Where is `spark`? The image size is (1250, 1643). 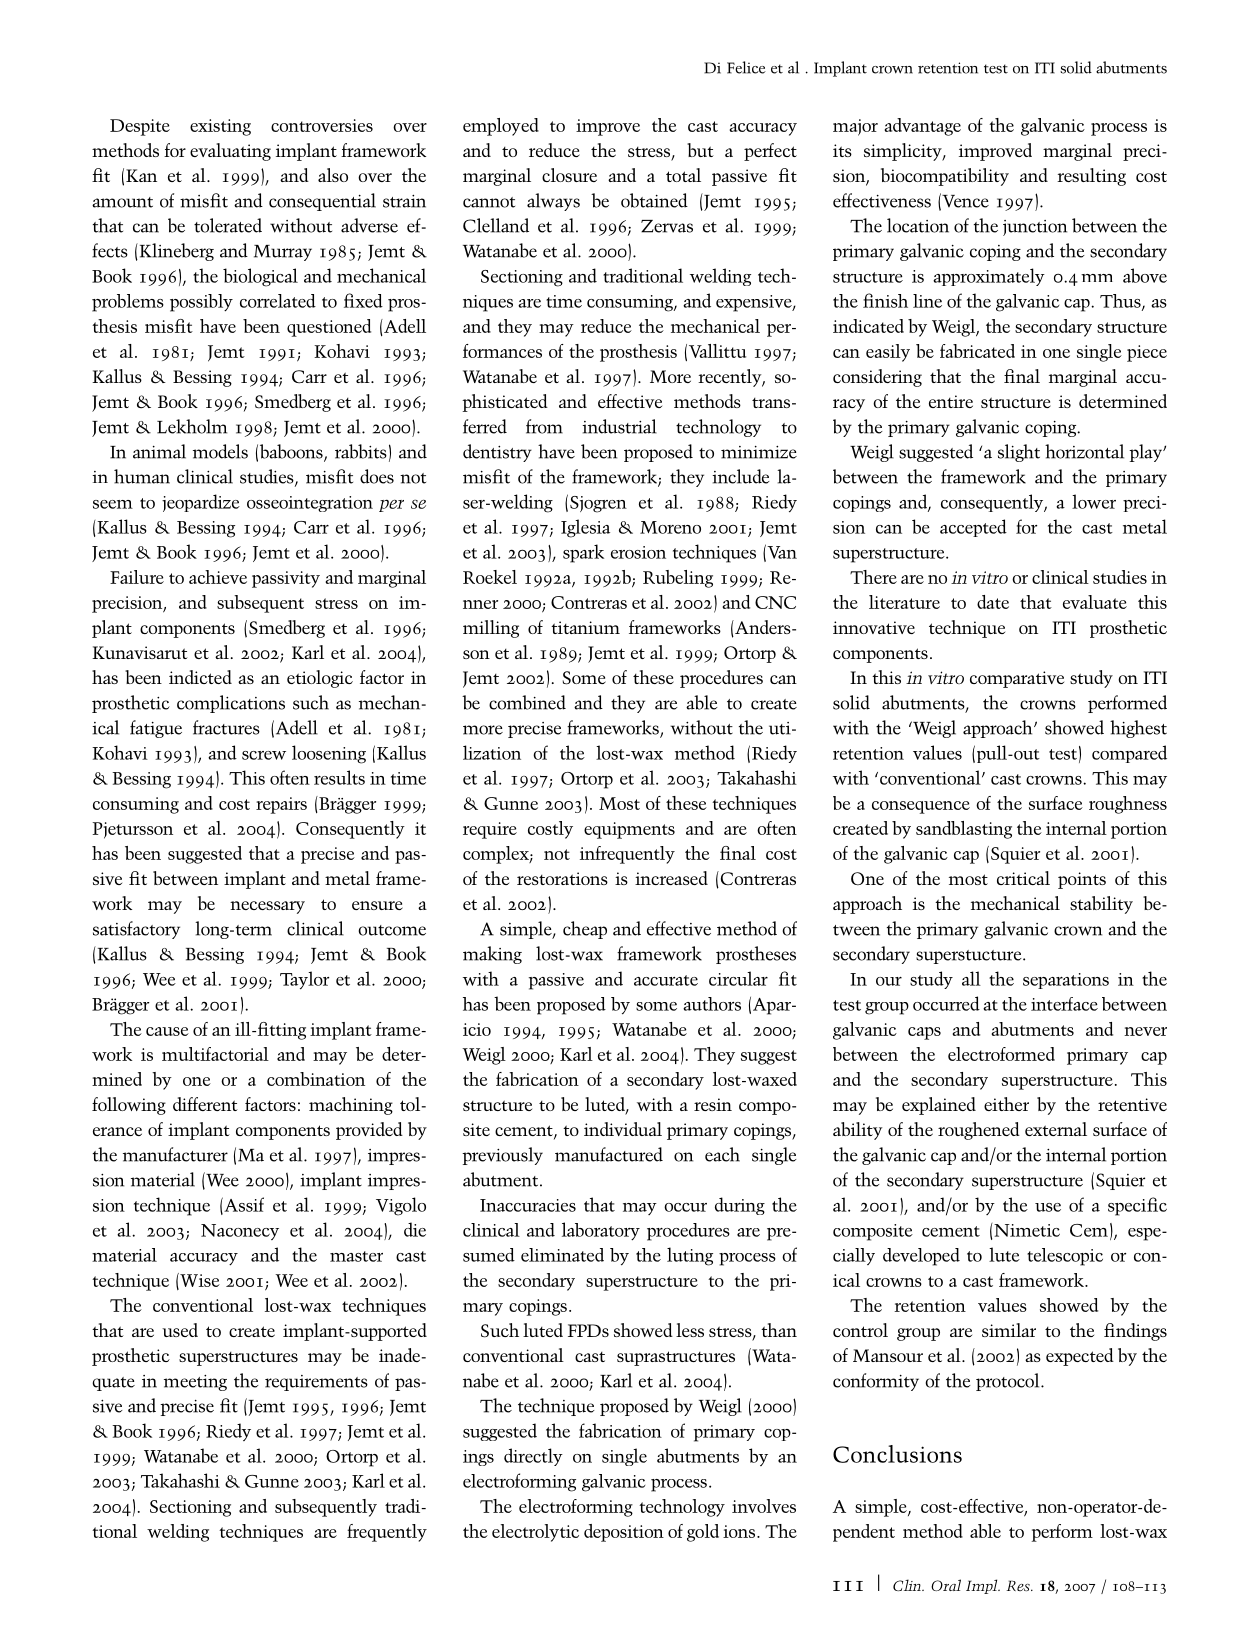 spark is located at coordinates (583, 553).
